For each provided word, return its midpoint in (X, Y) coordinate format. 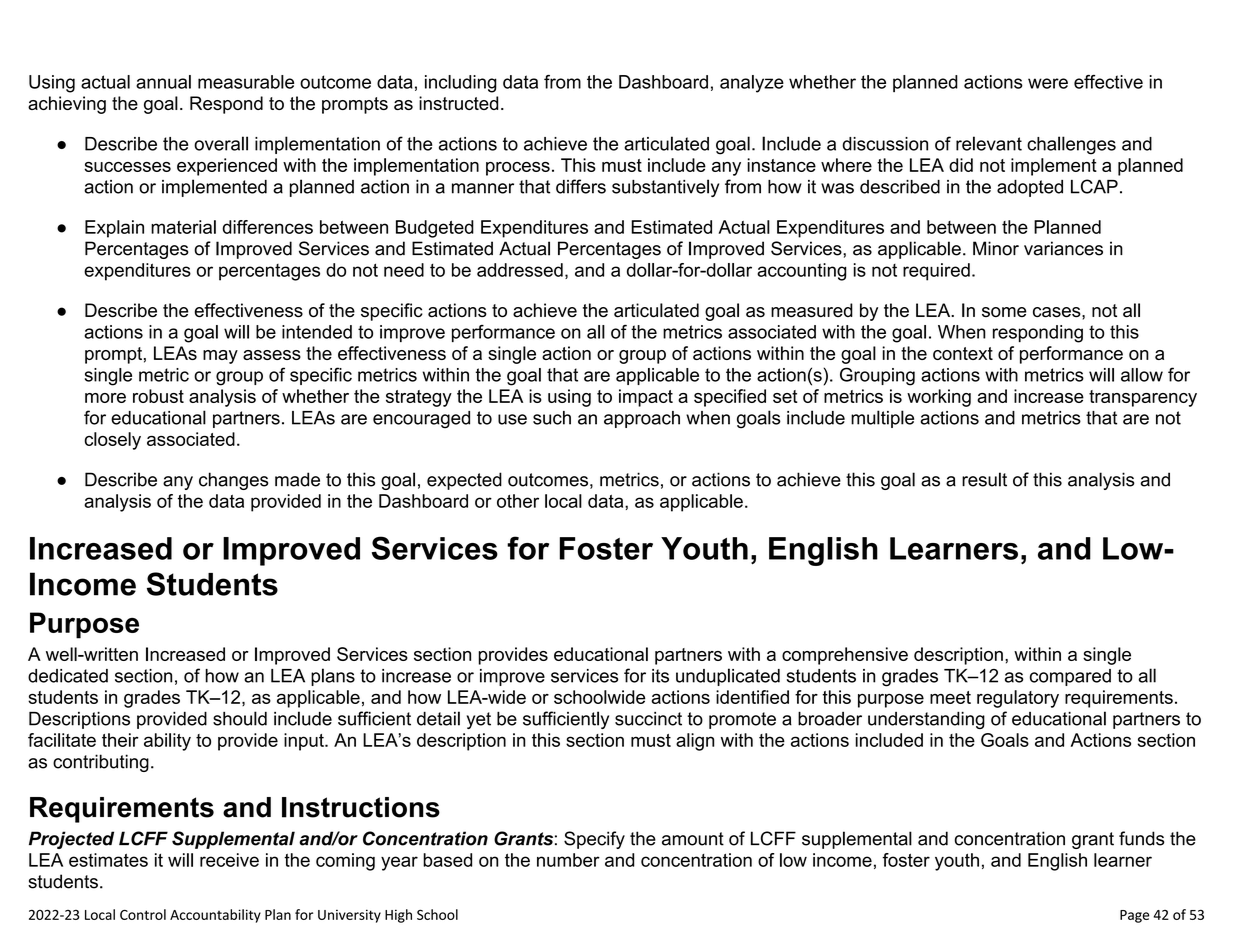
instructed (458, 103)
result (984, 479)
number (568, 860)
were (1048, 83)
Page (1134, 916)
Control (143, 914)
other (518, 501)
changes (234, 481)
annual (163, 82)
